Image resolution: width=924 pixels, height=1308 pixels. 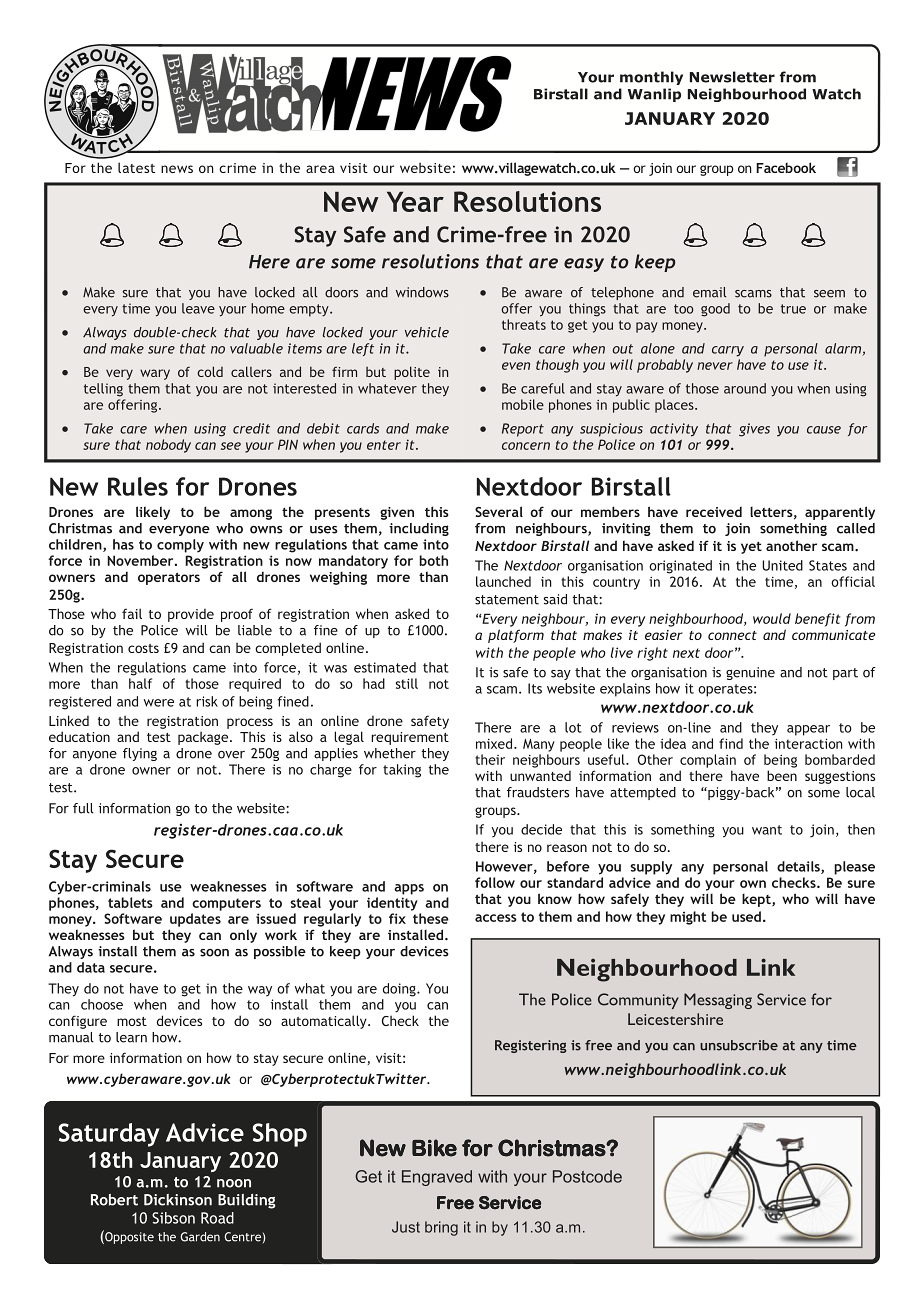 What do you see at coordinates (786, 167) in the screenshot?
I see `Facebook` at bounding box center [786, 167].
